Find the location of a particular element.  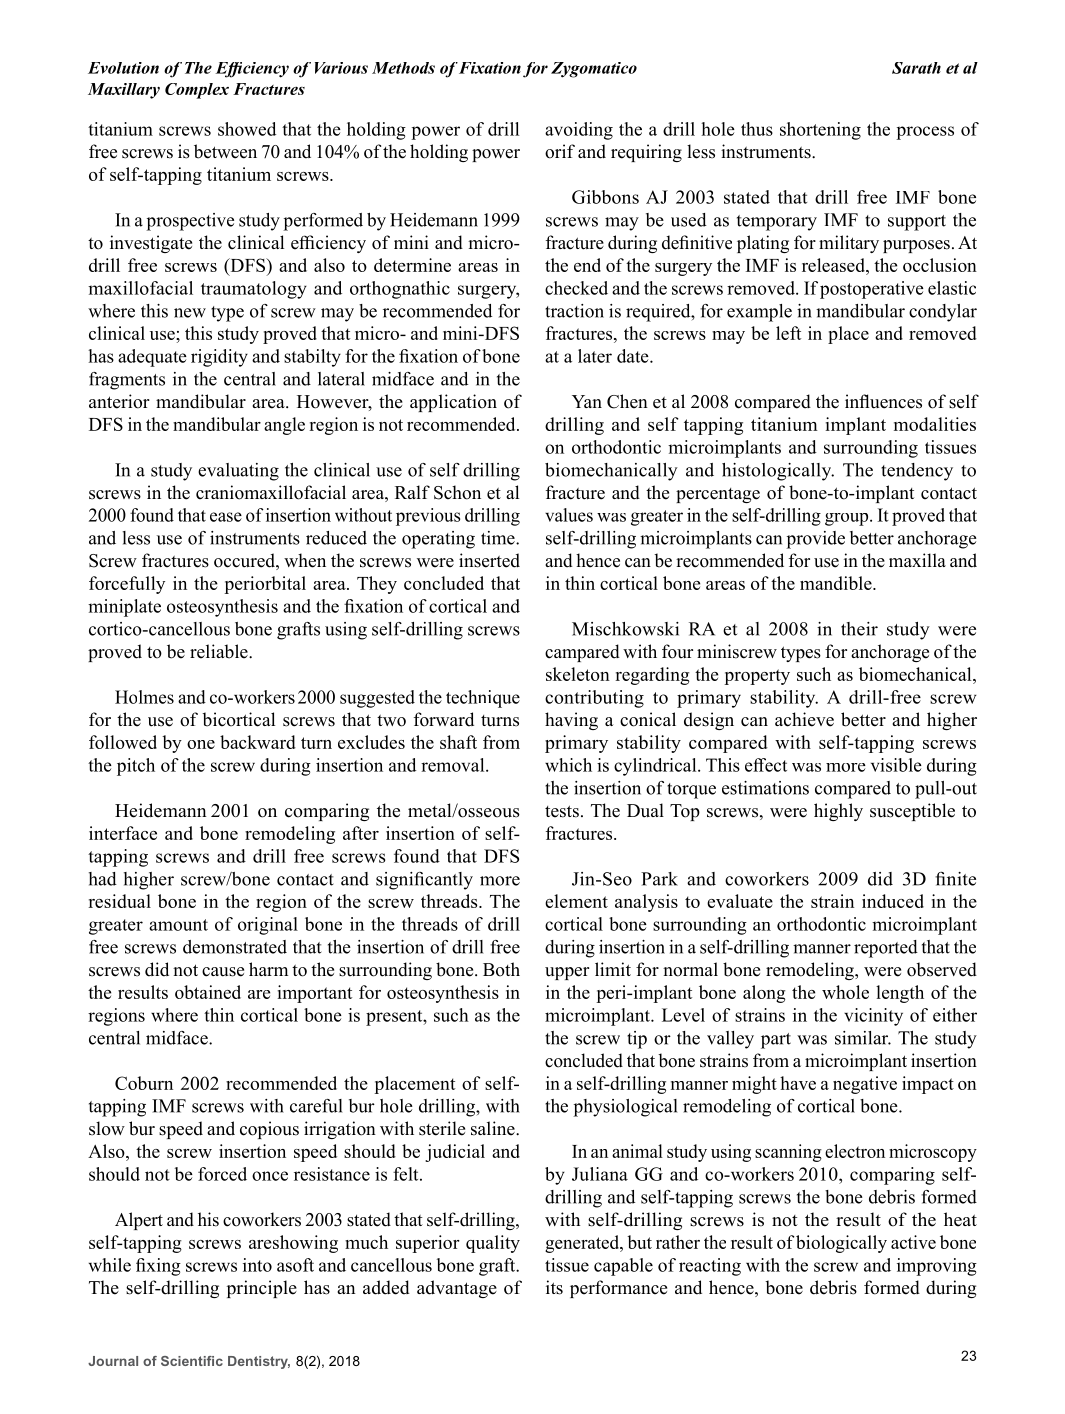

biologically is located at coordinates (841, 1244).
